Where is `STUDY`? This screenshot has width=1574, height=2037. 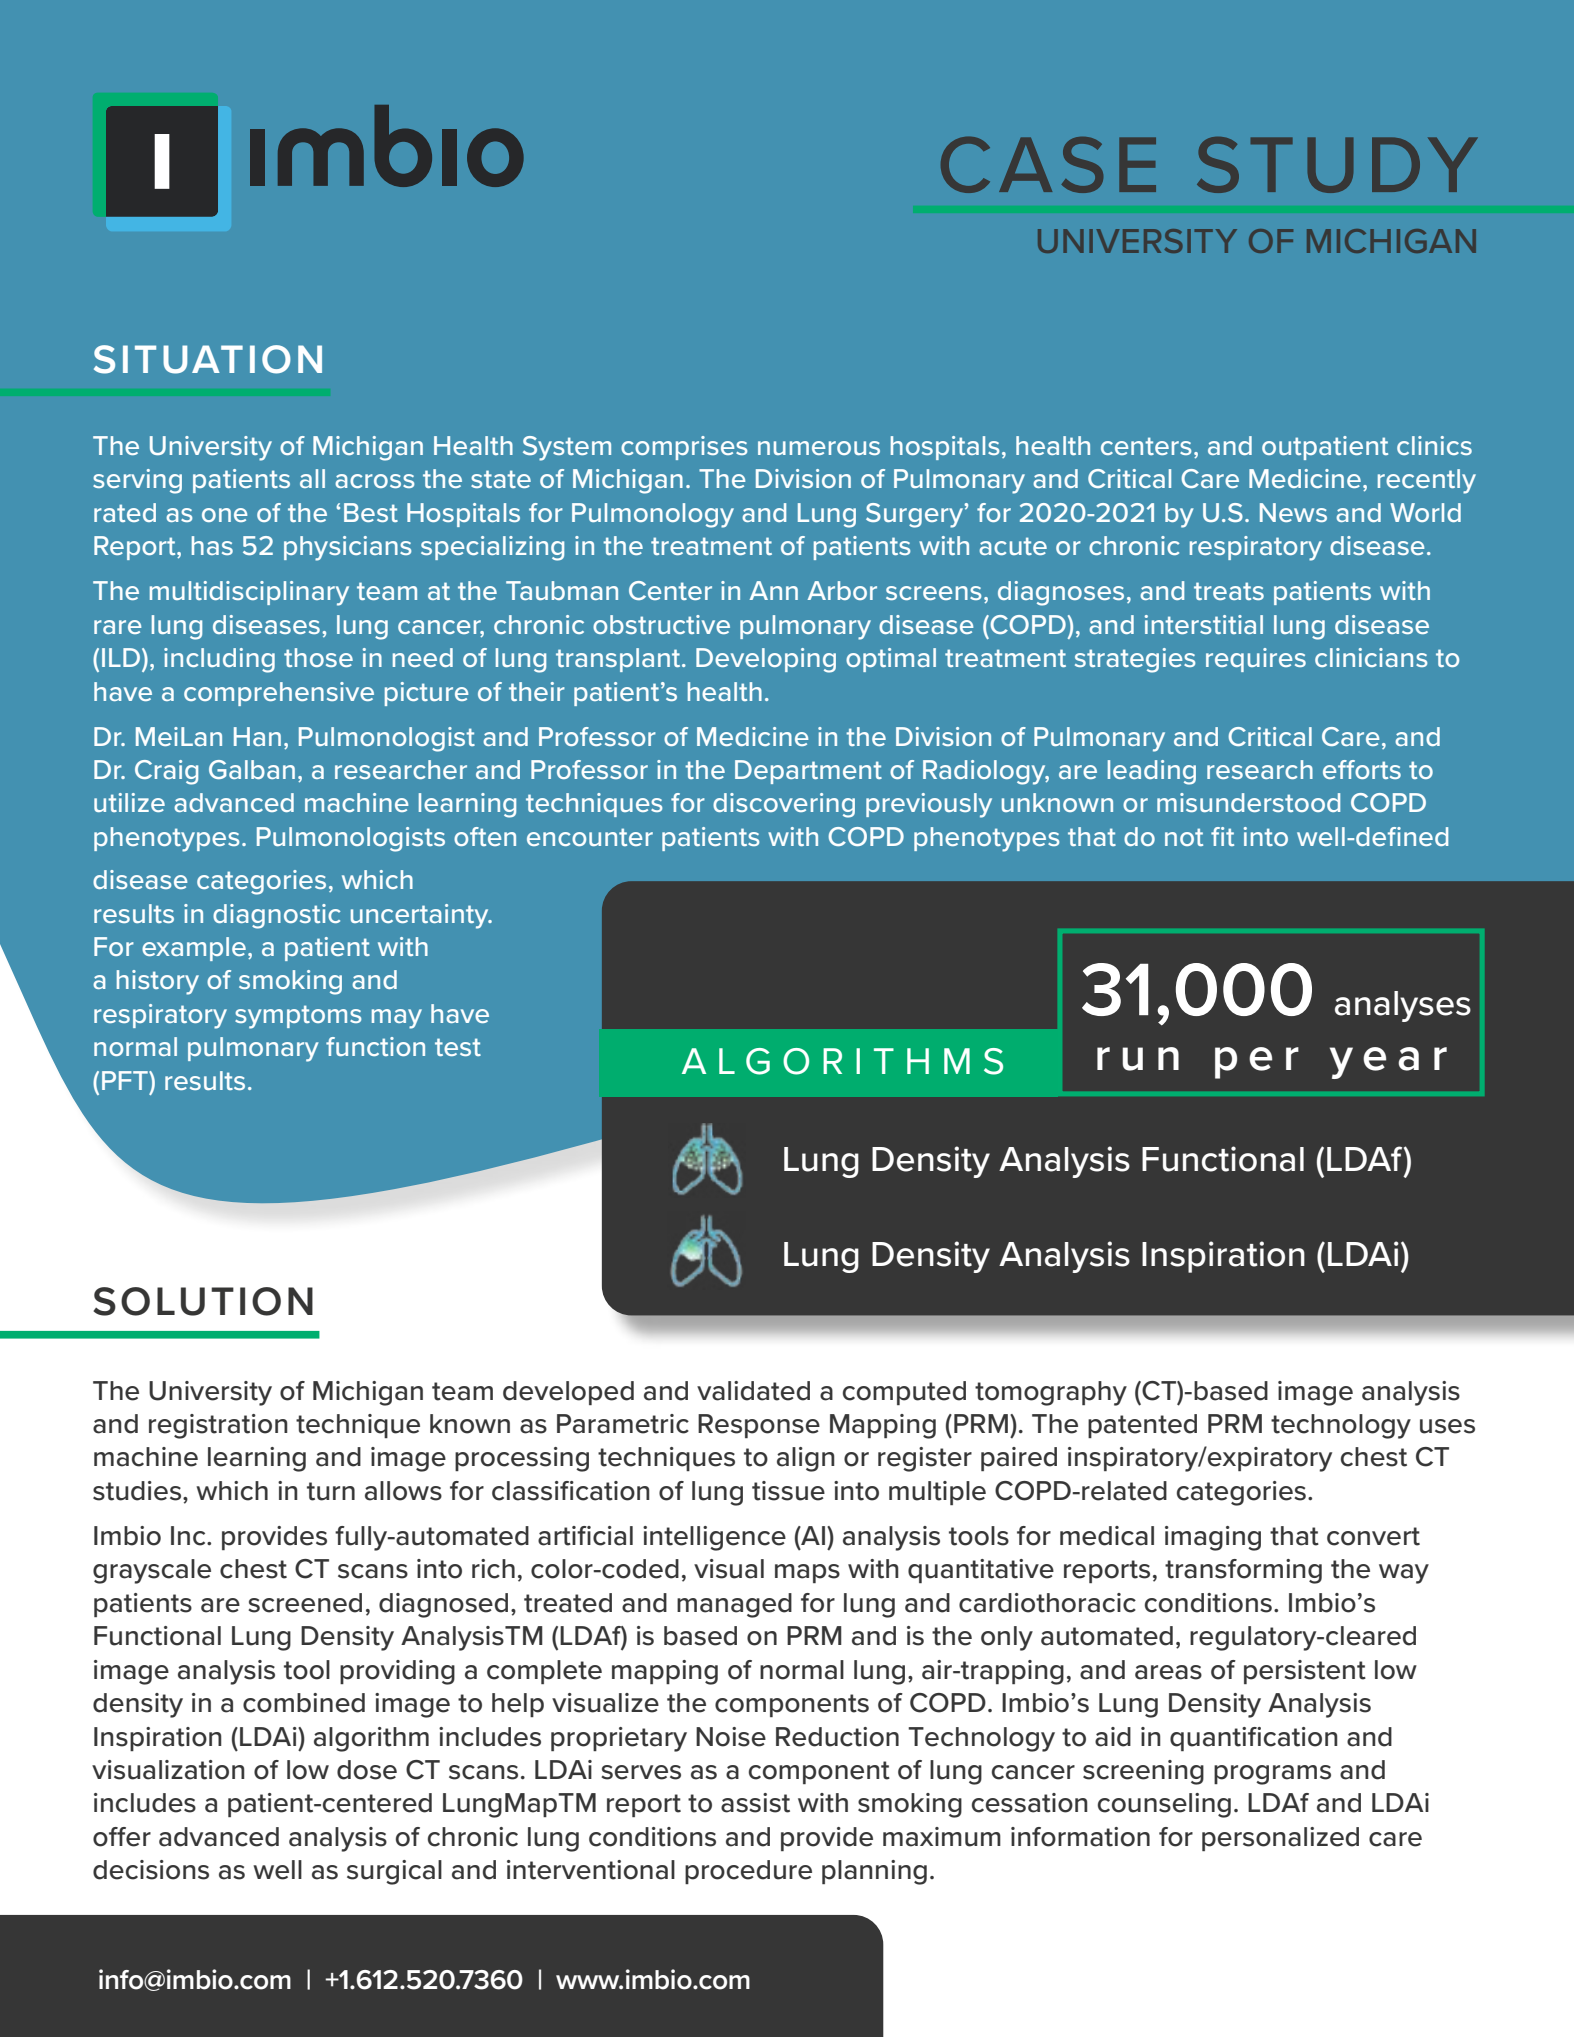
STUDY is located at coordinates (1337, 165).
